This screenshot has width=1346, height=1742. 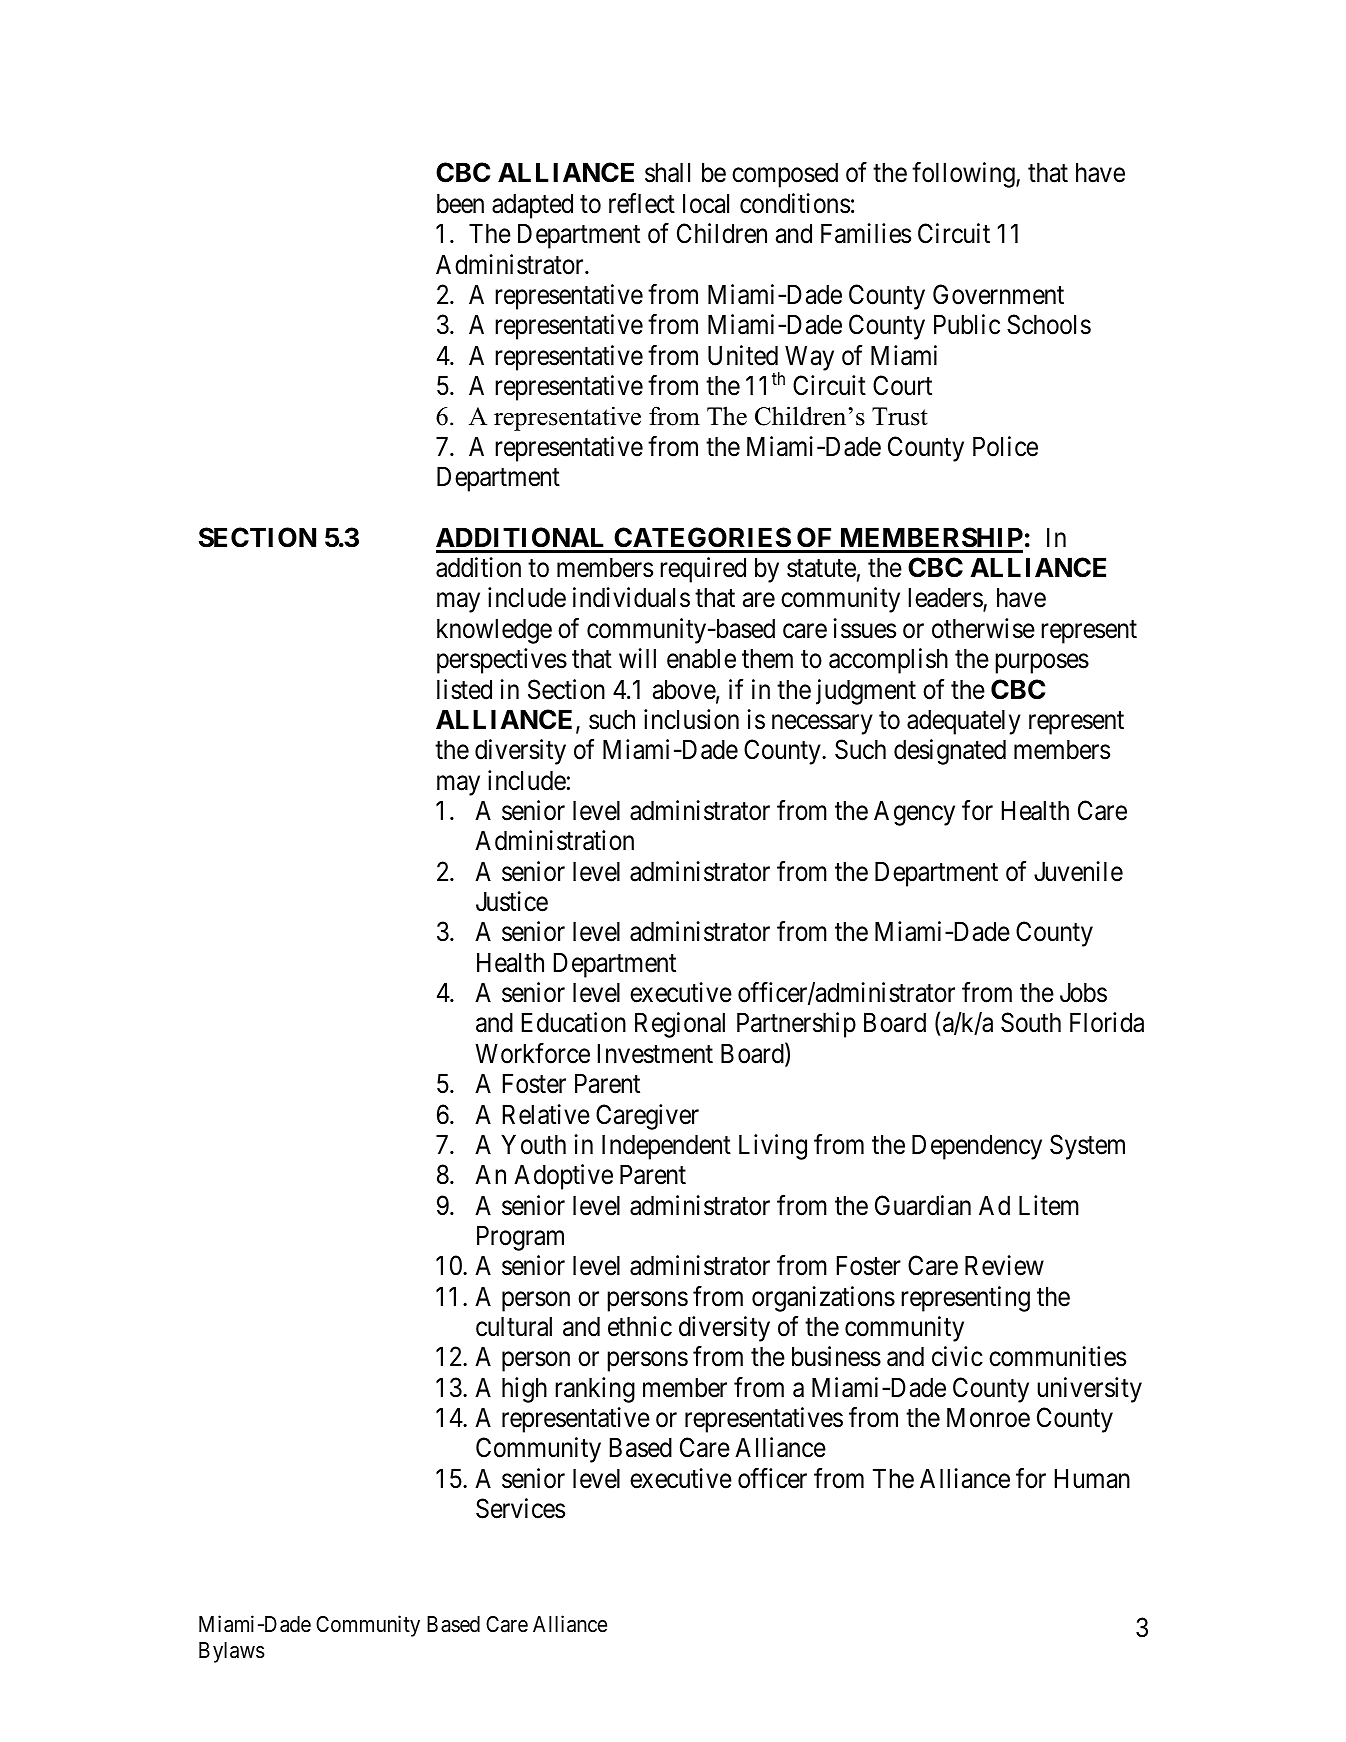 What do you see at coordinates (666, 1147) in the screenshot?
I see `Independent` at bounding box center [666, 1147].
